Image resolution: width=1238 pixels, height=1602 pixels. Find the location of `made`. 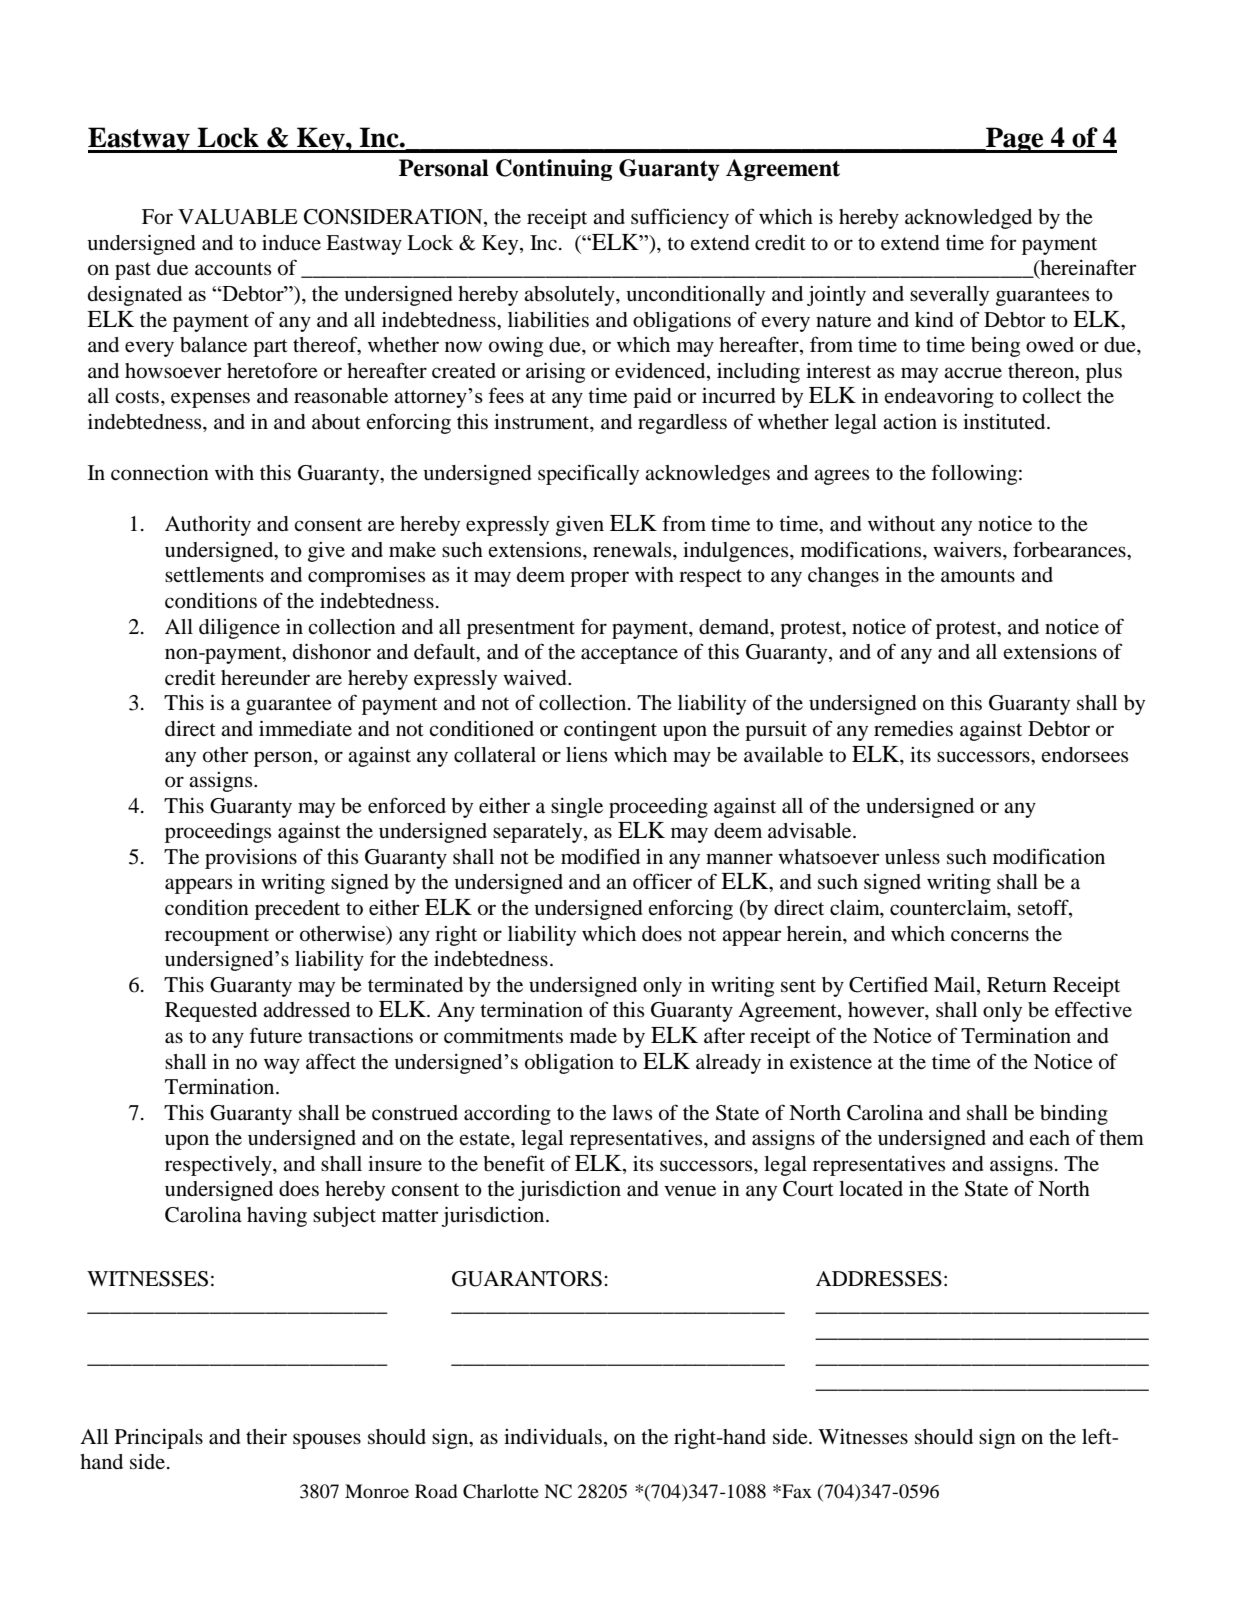

made is located at coordinates (593, 1036).
